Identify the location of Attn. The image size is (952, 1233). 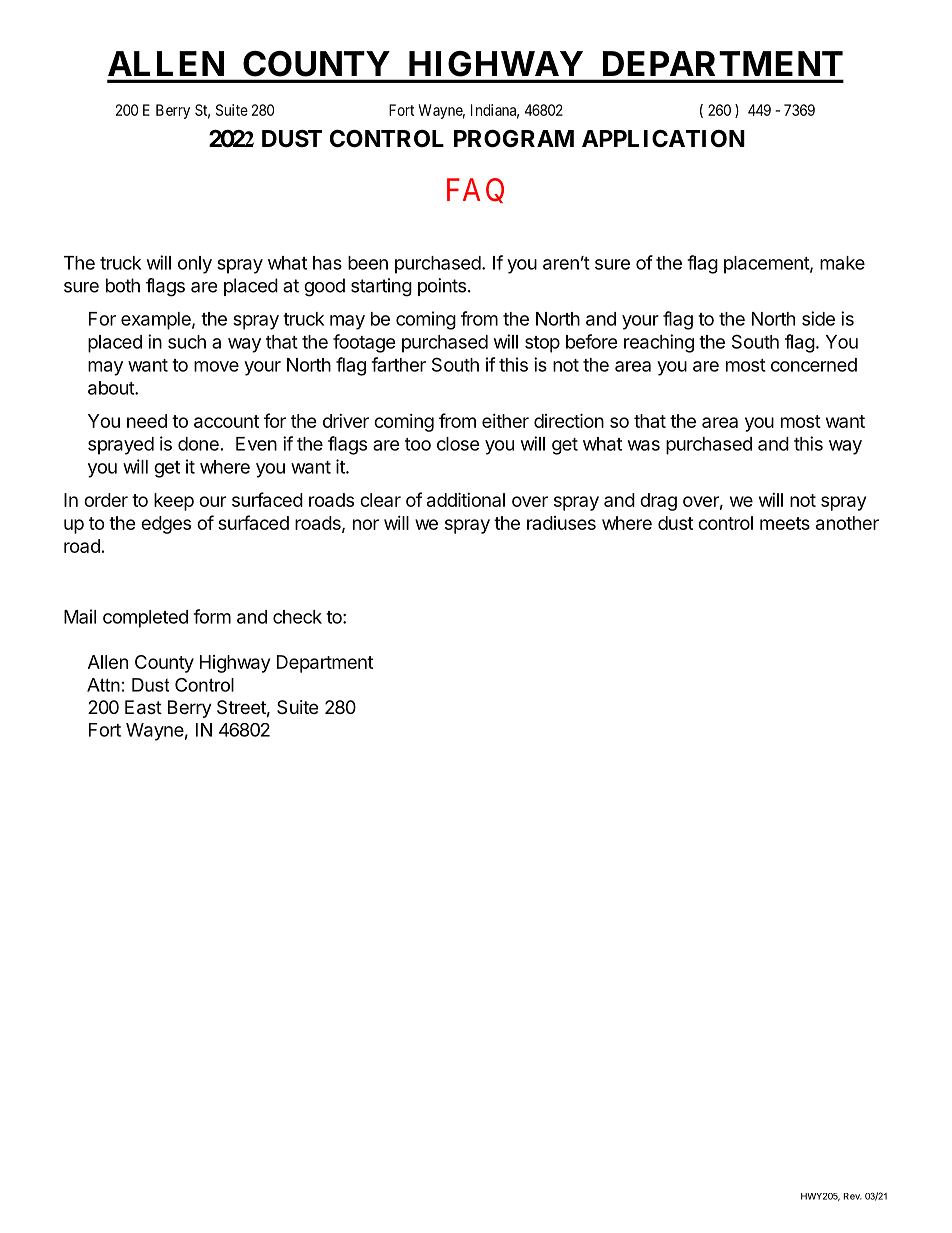
(103, 685).
